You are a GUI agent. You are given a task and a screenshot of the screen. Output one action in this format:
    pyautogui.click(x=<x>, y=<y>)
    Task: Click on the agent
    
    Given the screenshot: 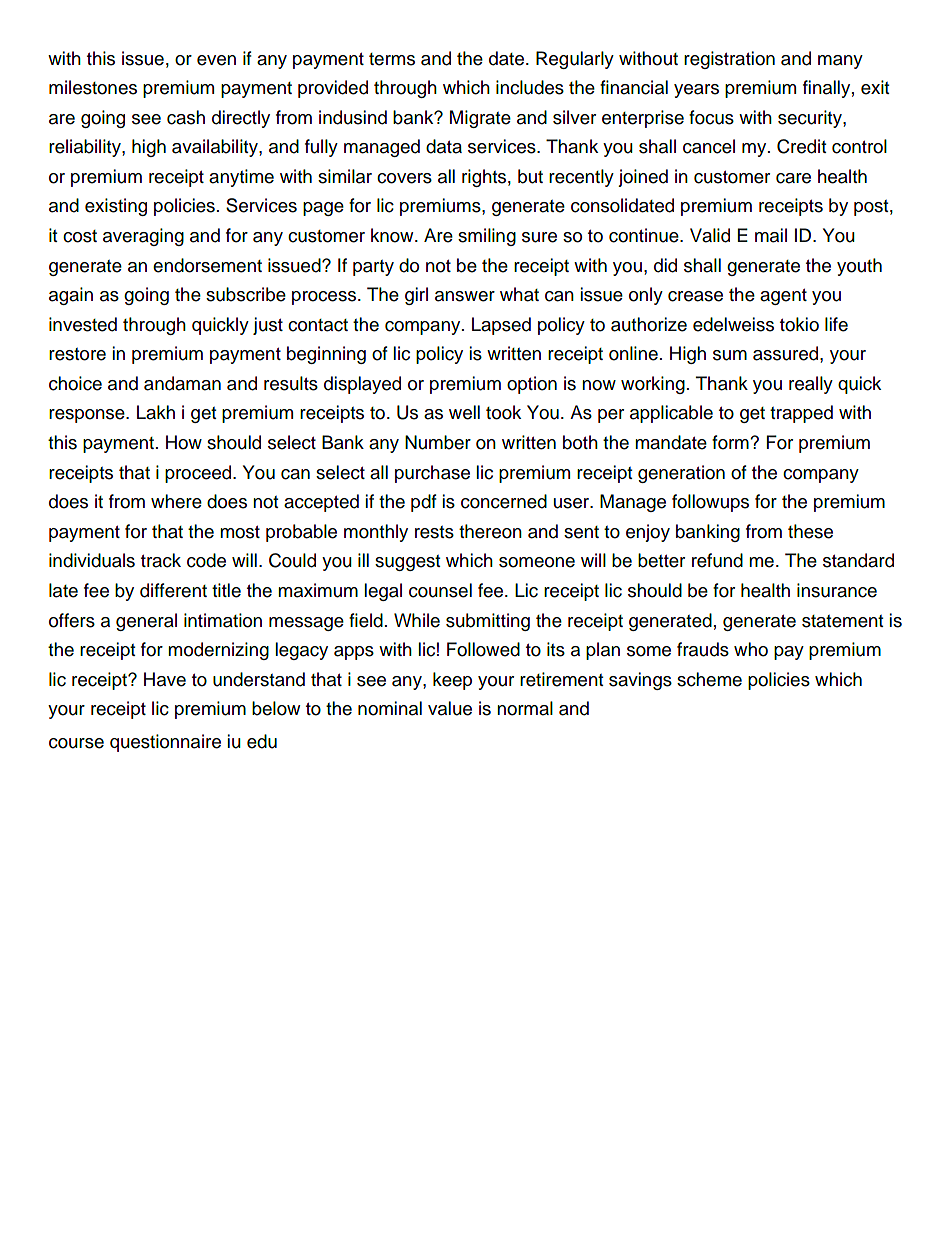 What is the action you would take?
    pyautogui.click(x=783, y=297)
